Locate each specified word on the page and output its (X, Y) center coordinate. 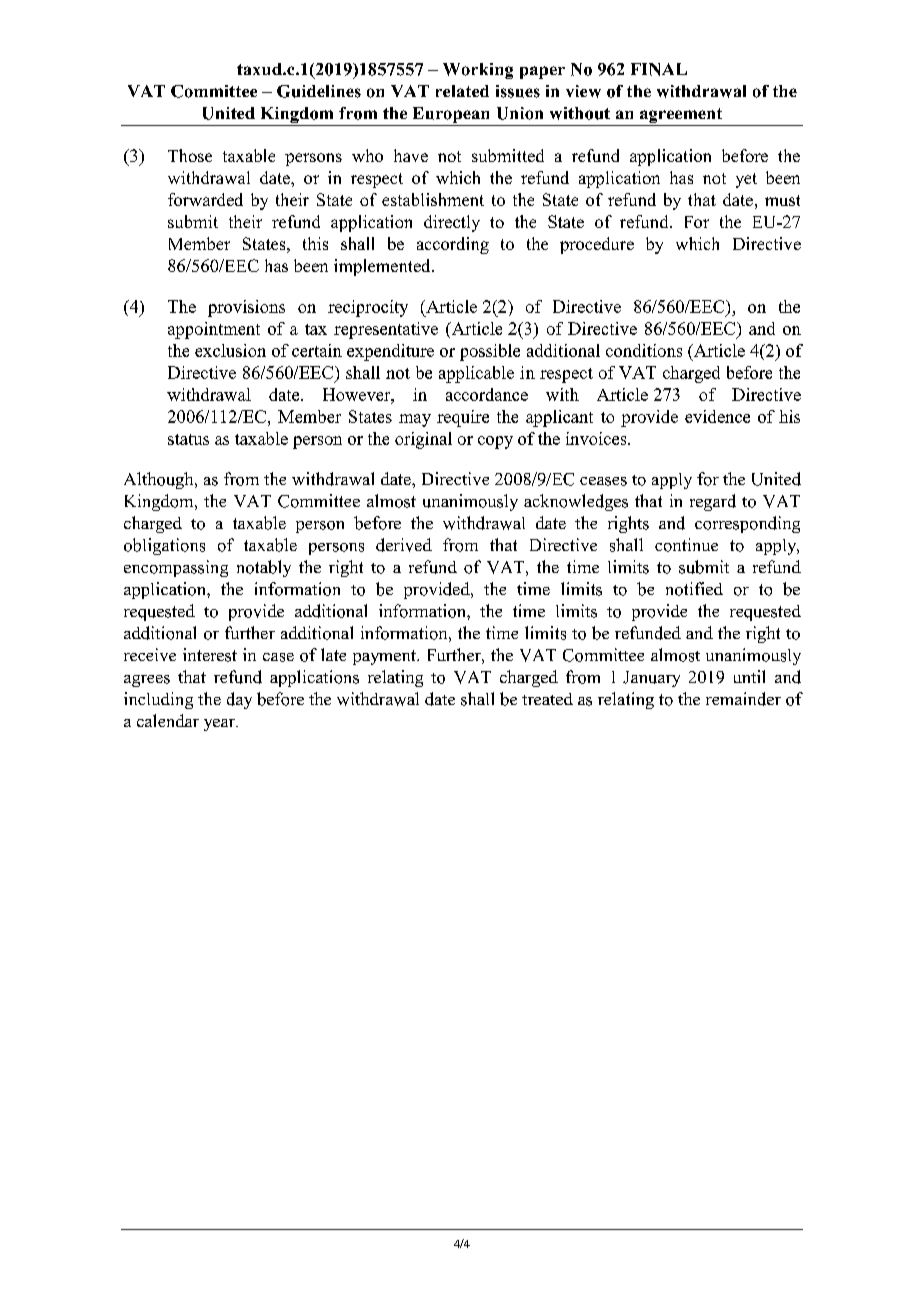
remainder (743, 699)
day (239, 700)
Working (478, 71)
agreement (681, 117)
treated (547, 699)
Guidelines (319, 91)
